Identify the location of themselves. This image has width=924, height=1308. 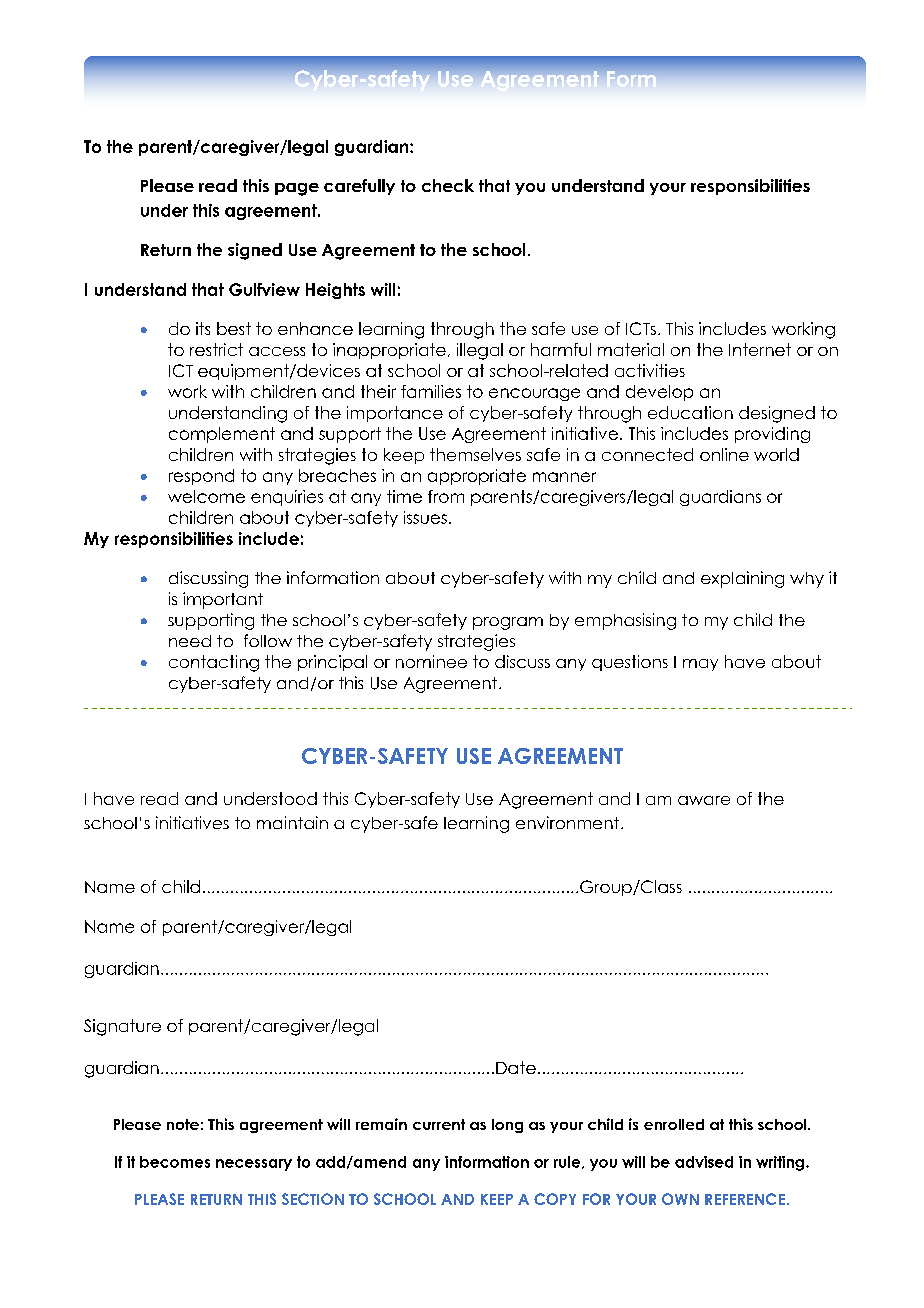
(475, 454).
